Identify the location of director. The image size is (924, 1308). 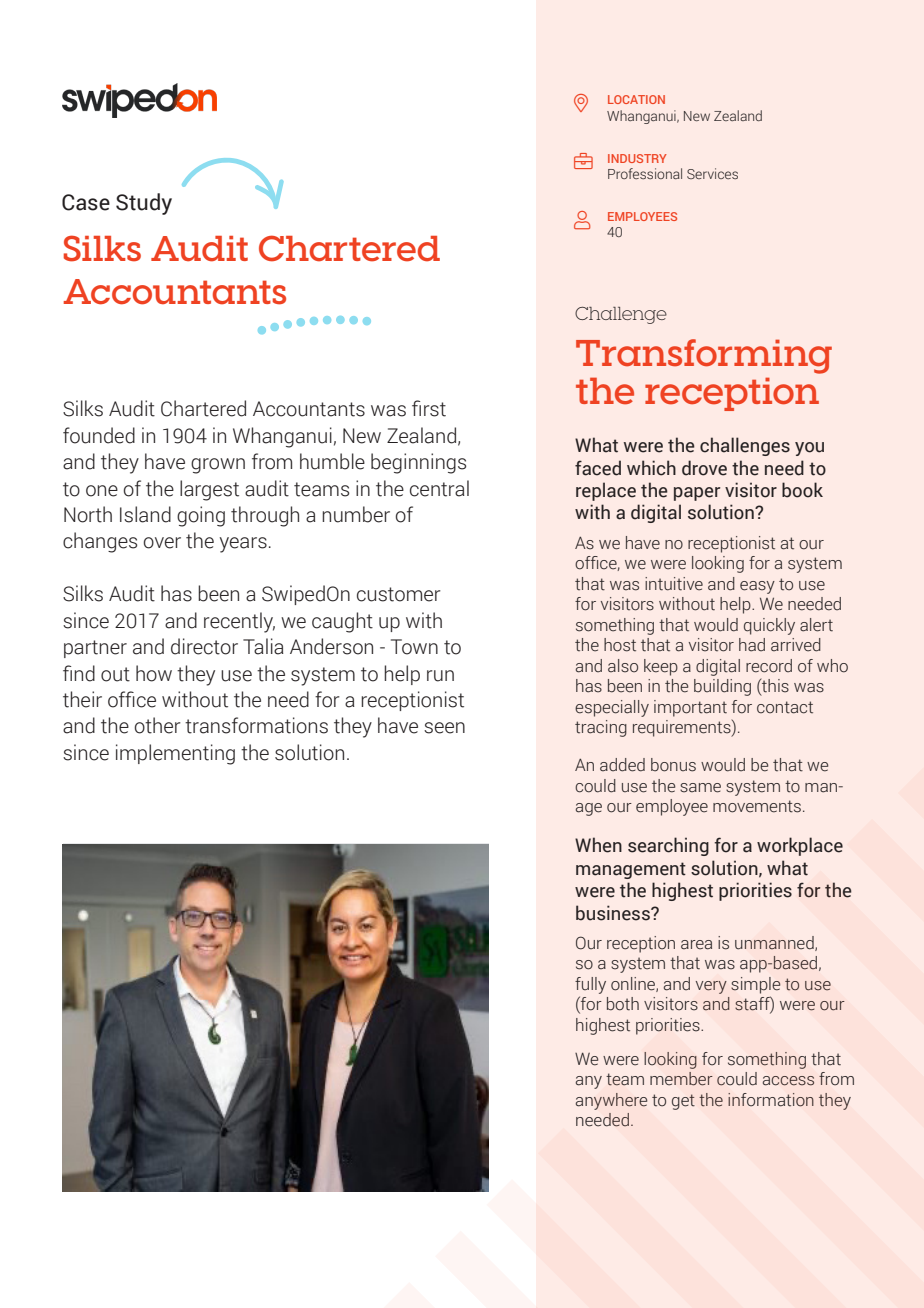
(204, 646).
